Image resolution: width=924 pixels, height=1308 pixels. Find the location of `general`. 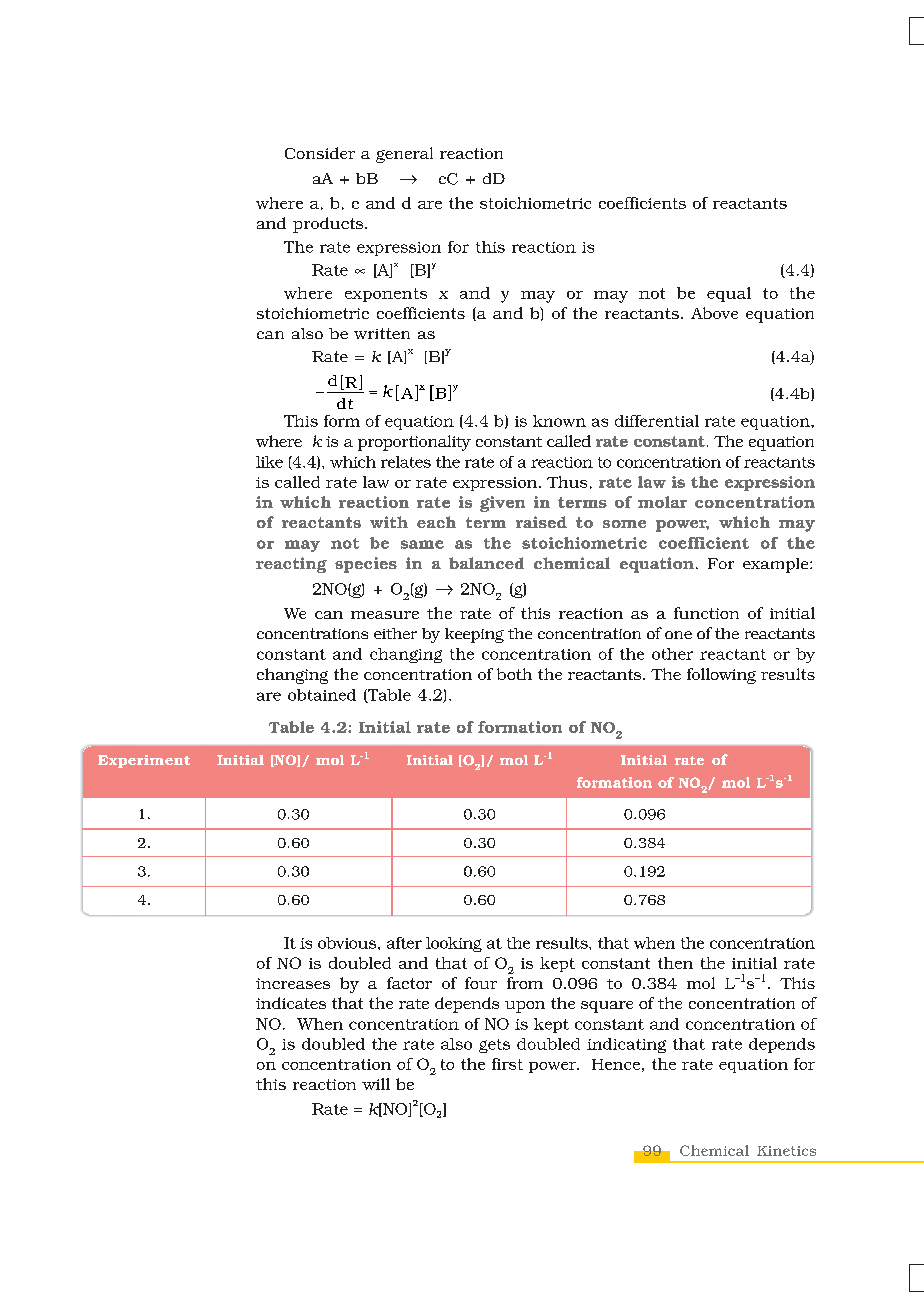

general is located at coordinates (404, 155).
